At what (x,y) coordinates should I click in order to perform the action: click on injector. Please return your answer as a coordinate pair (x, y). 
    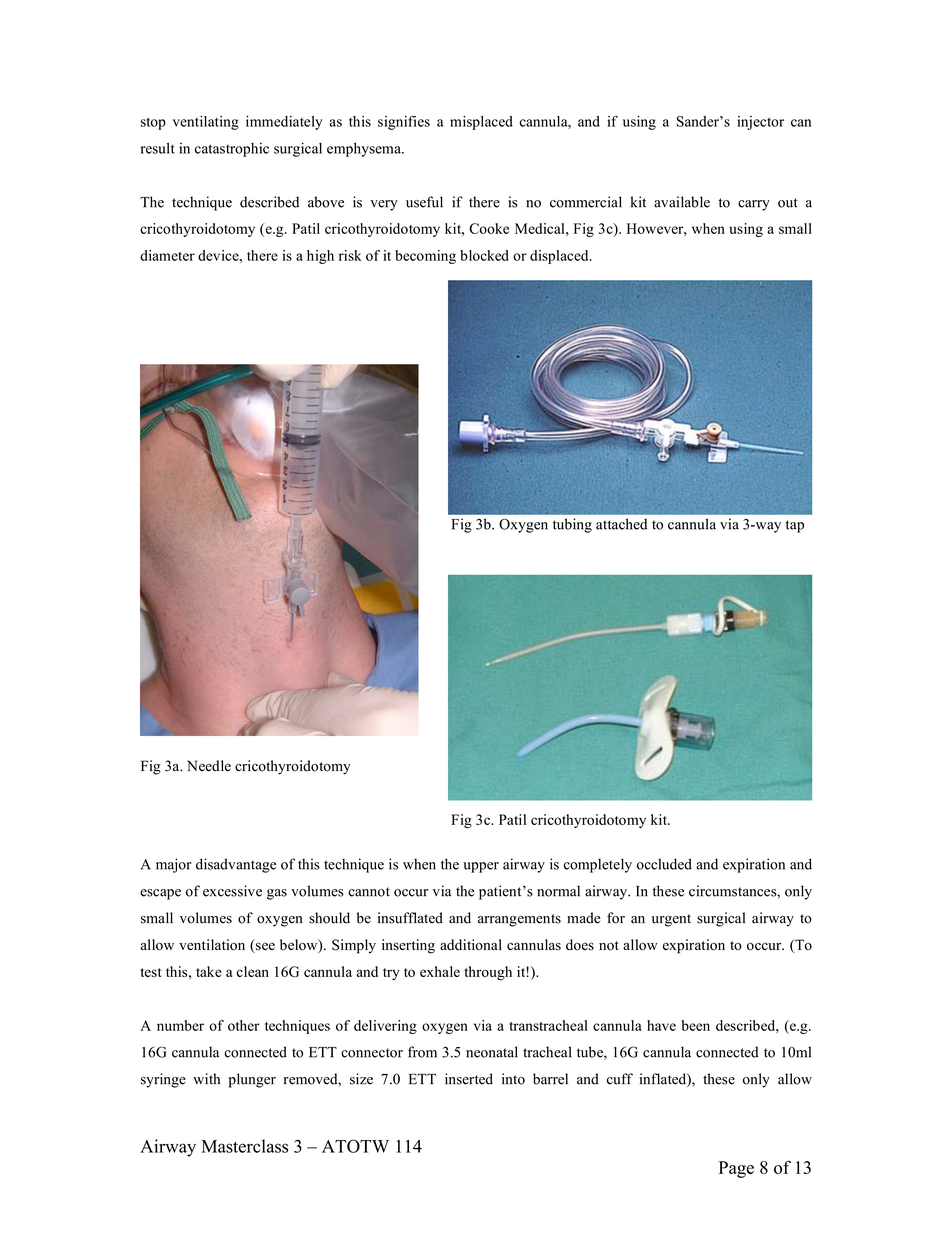
    Looking at the image, I should click on (760, 123).
